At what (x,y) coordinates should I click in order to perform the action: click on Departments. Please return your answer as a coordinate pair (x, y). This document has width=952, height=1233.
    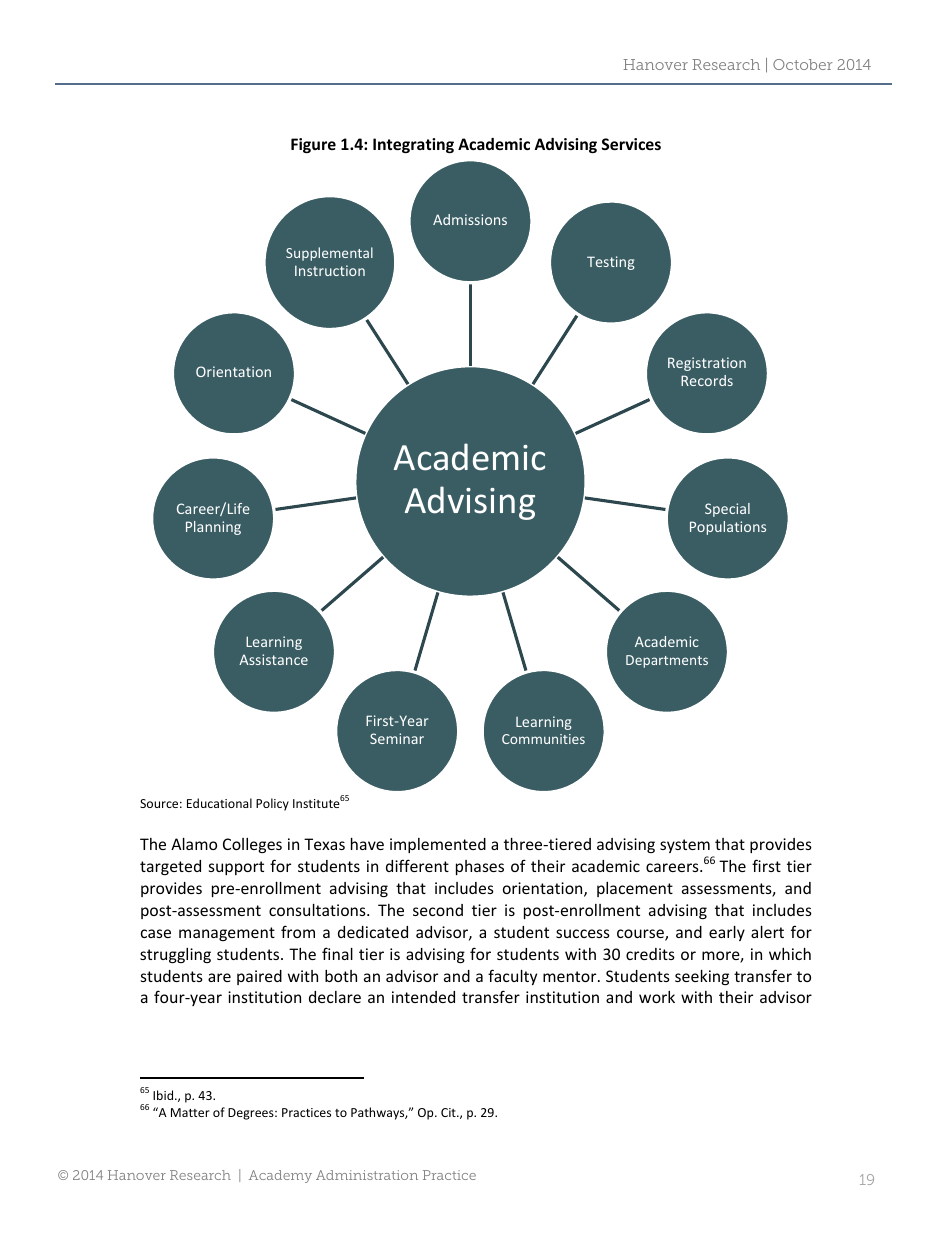
    Looking at the image, I should click on (667, 661).
